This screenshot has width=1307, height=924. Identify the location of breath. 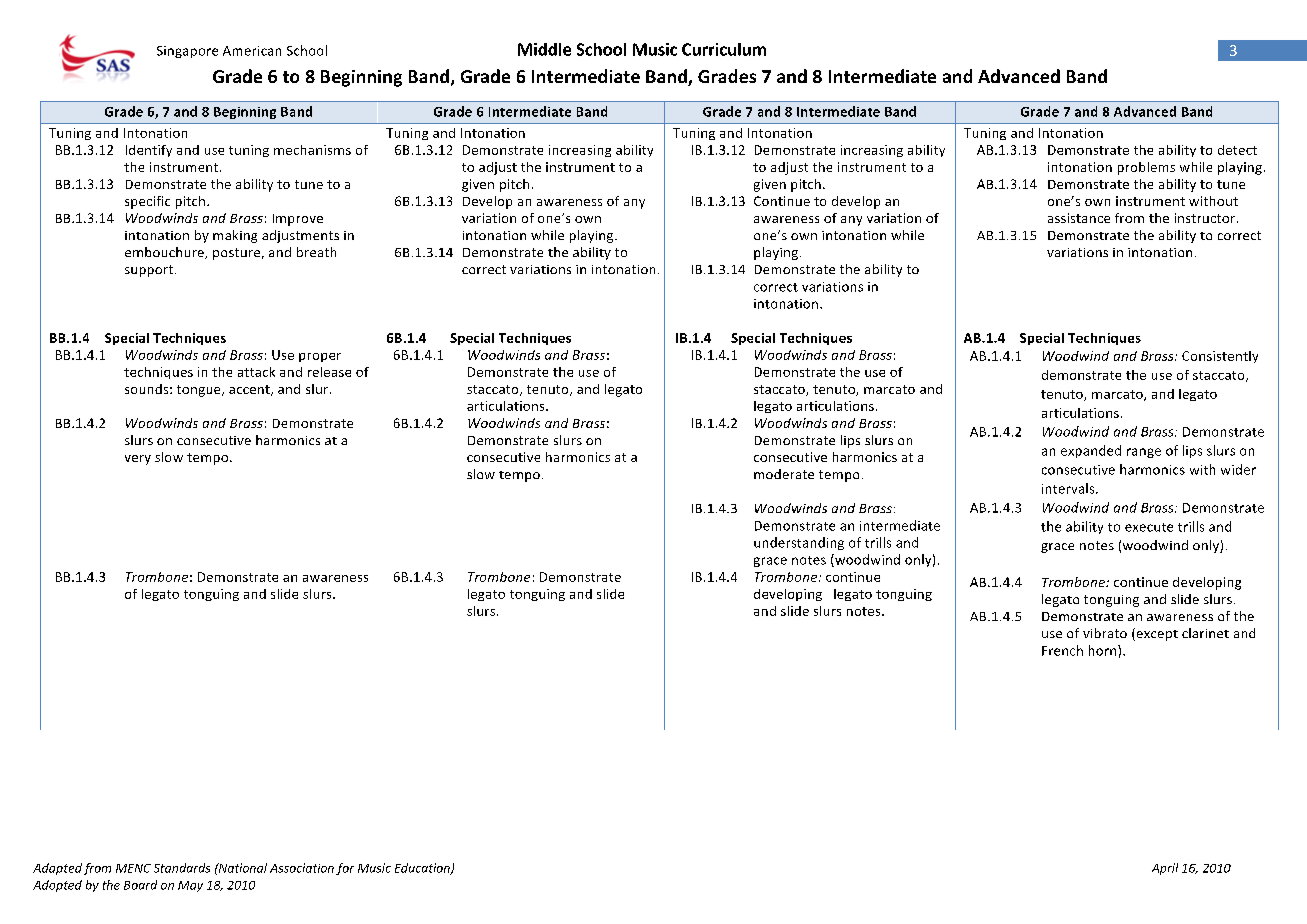
(316, 252).
